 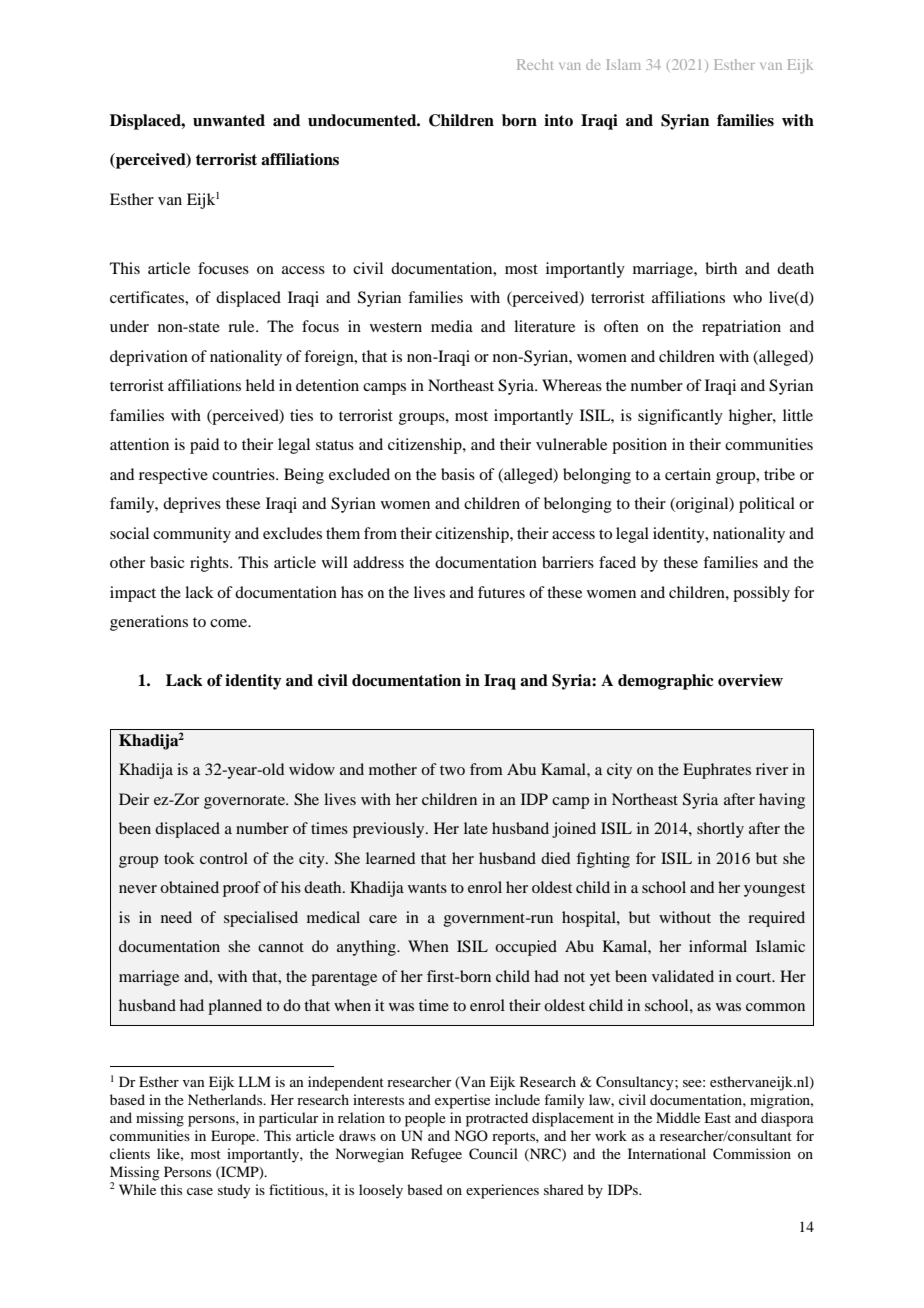 What do you see at coordinates (229, 120) in the screenshot?
I see `unwanted` at bounding box center [229, 120].
